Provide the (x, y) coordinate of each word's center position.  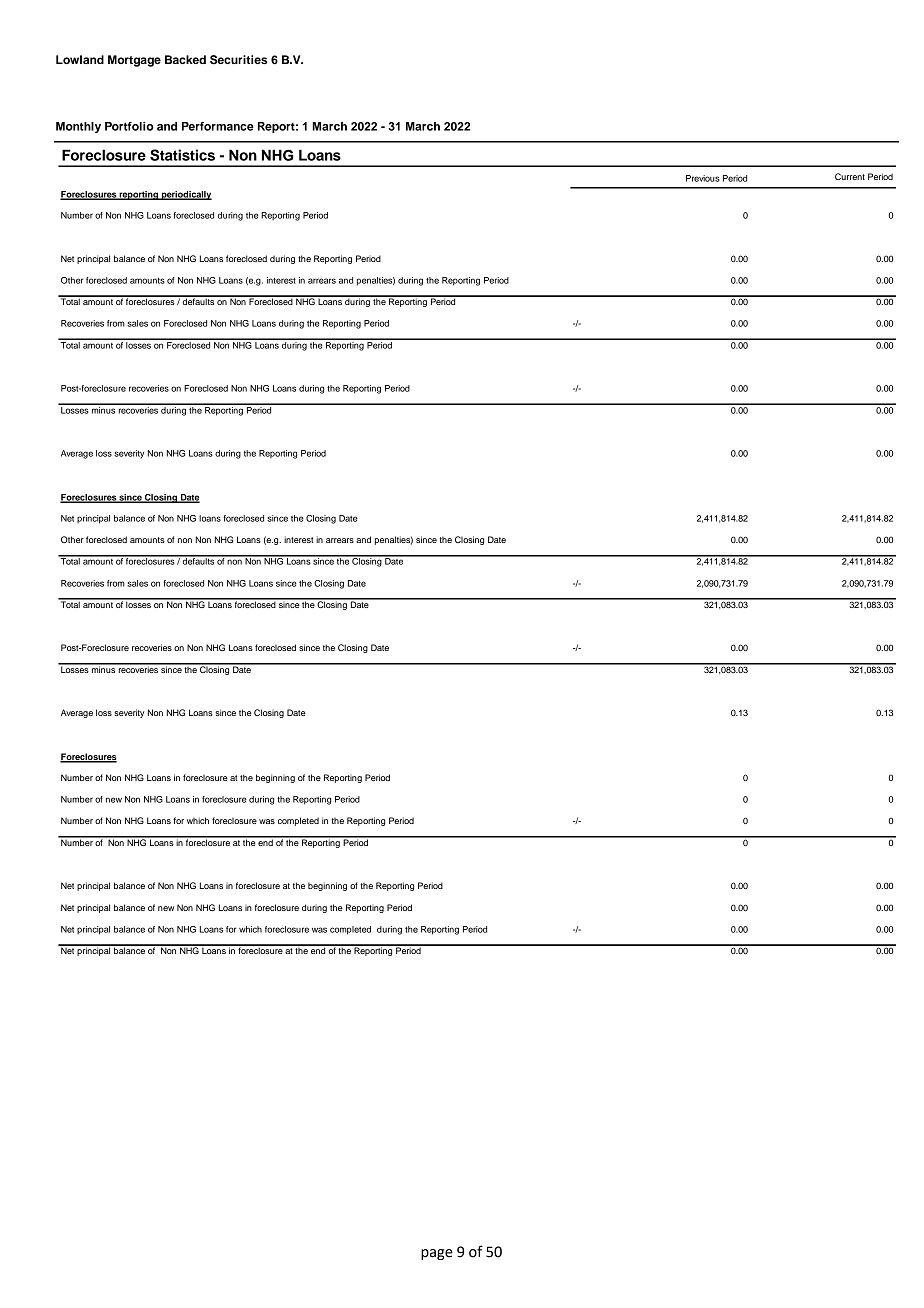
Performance (218, 126)
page (437, 1254)
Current (850, 176)
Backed (185, 59)
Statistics (182, 155)
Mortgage (134, 61)
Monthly (78, 127)
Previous (703, 178)
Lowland (80, 59)
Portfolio (129, 126)
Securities (238, 60)
